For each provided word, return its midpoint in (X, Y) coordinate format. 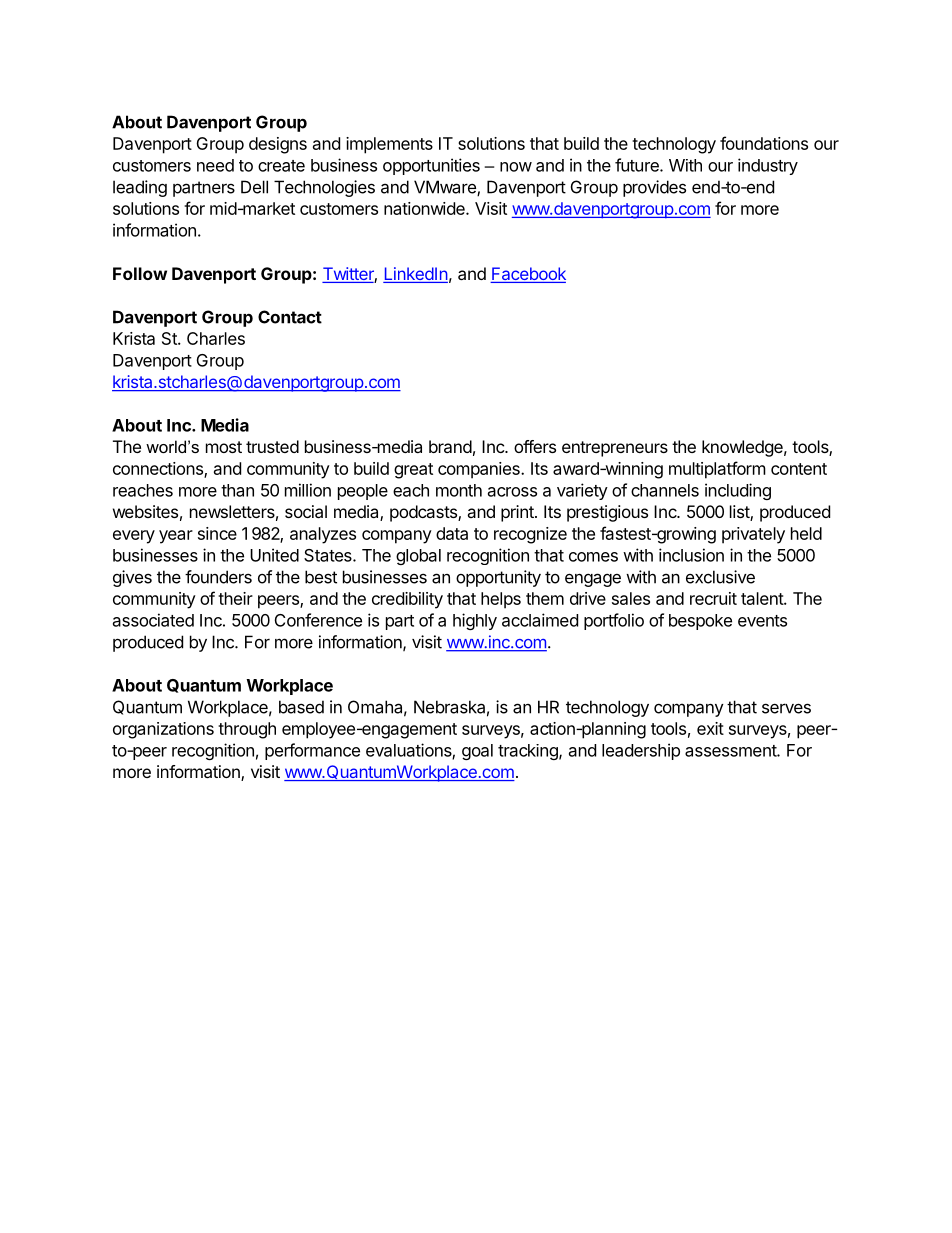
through (247, 730)
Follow (140, 273)
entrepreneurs (615, 449)
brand (450, 446)
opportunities (431, 166)
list (740, 513)
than (237, 490)
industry (768, 166)
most (224, 447)
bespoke (700, 622)
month (459, 490)
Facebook (528, 275)
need (215, 165)
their (235, 598)
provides (654, 188)
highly (475, 621)
